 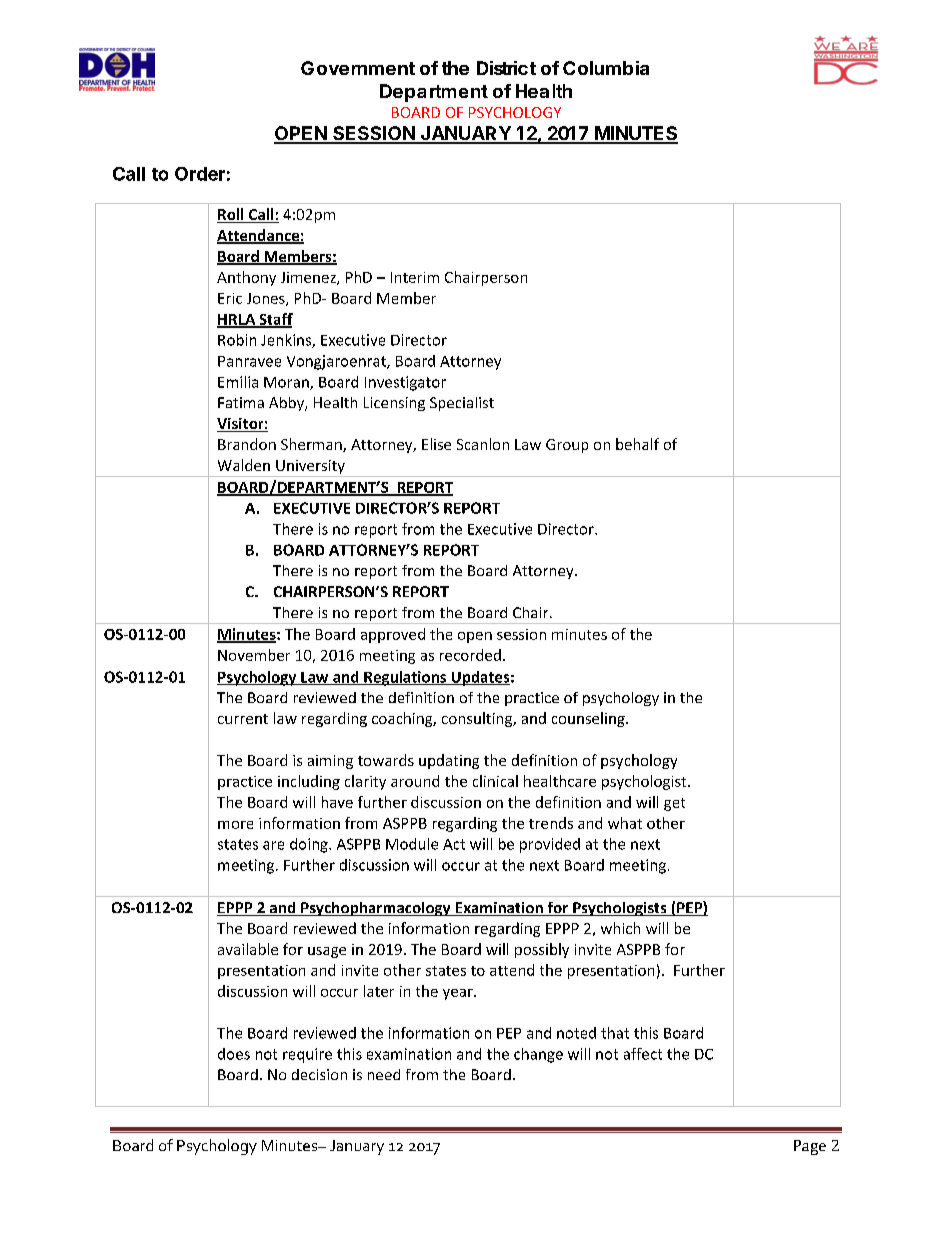 What do you see at coordinates (415, 277) in the document?
I see `Interim` at bounding box center [415, 277].
